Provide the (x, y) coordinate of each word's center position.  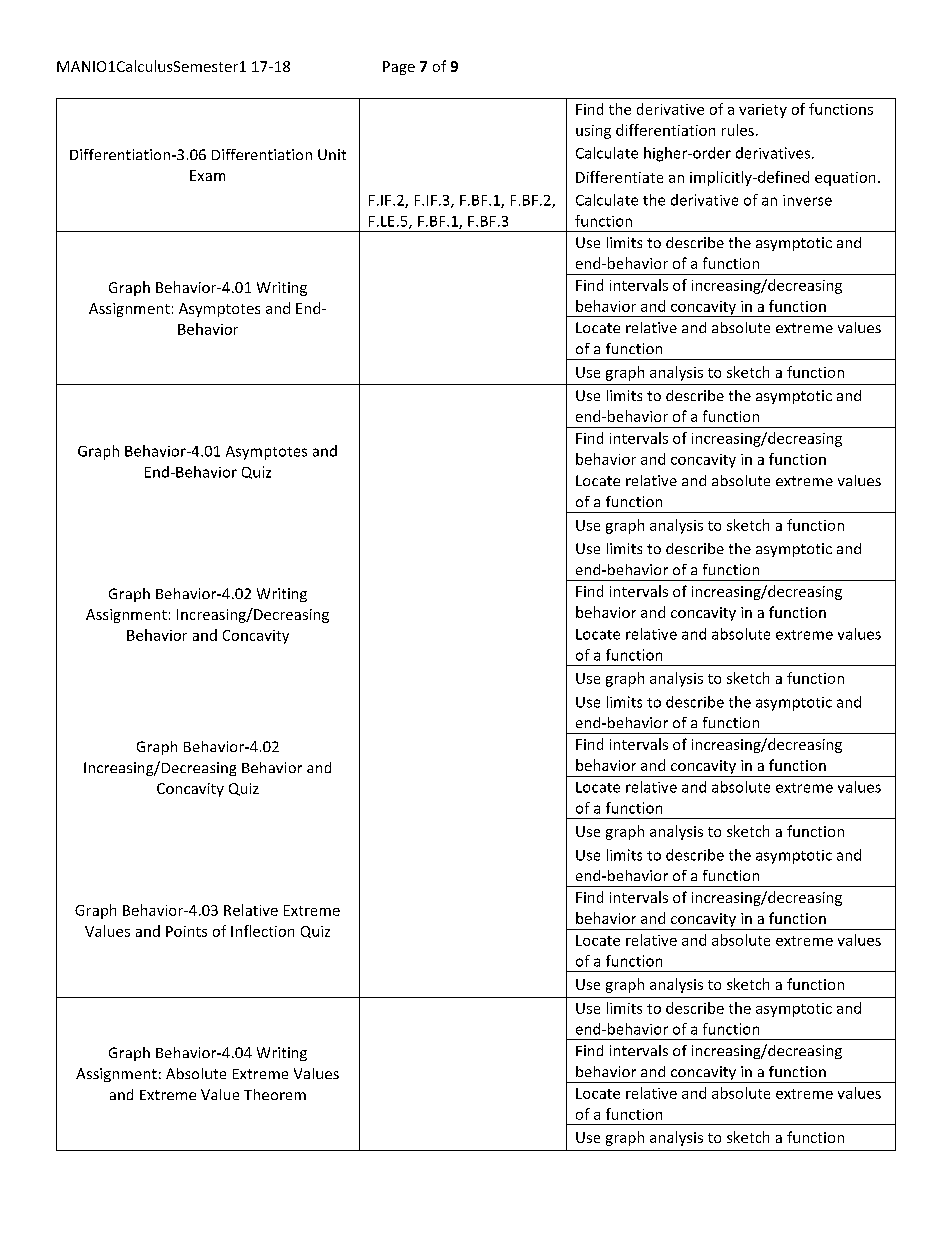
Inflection (262, 931)
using (593, 132)
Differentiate (619, 177)
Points (186, 931)
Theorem (275, 1094)
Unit (332, 154)
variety (763, 111)
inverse (807, 200)
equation (845, 179)
